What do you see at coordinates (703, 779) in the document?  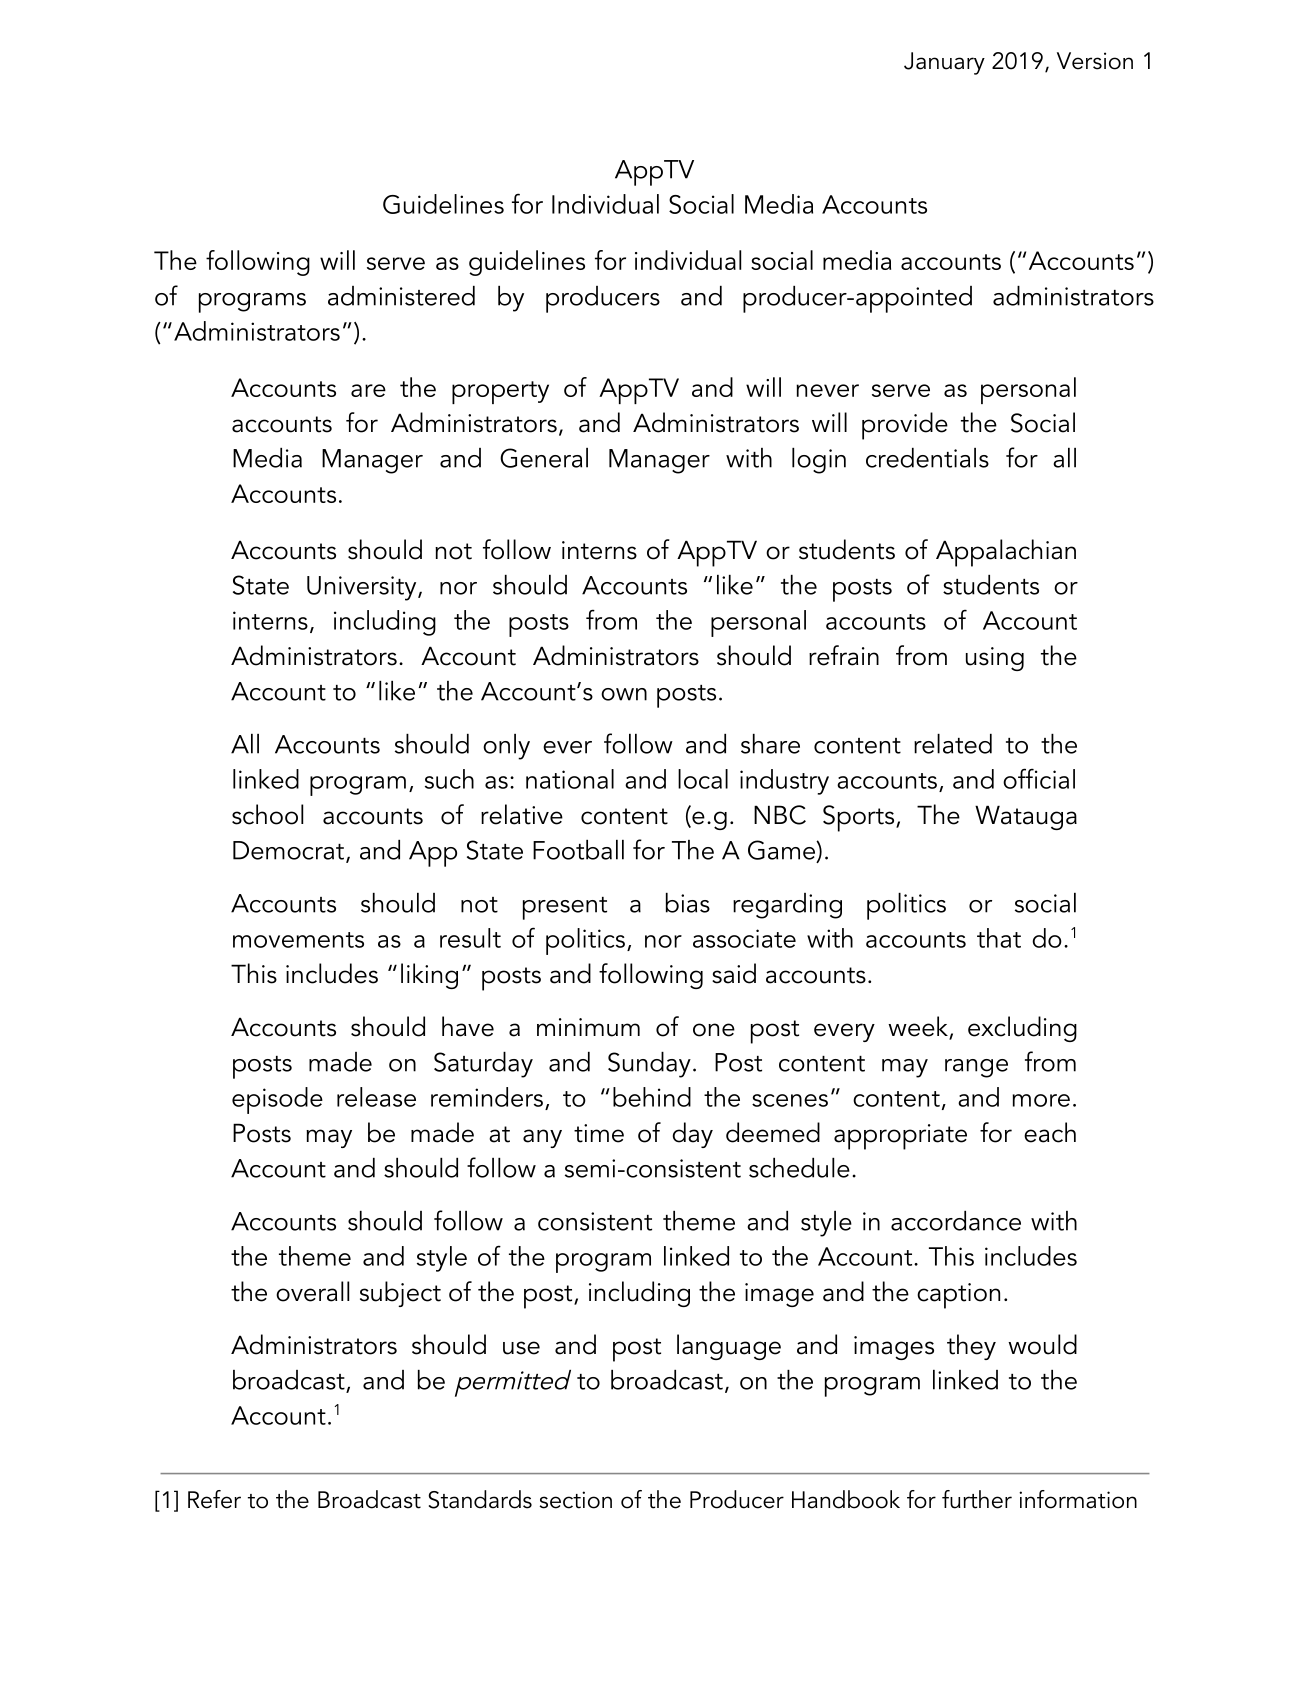 I see `local` at bounding box center [703, 779].
